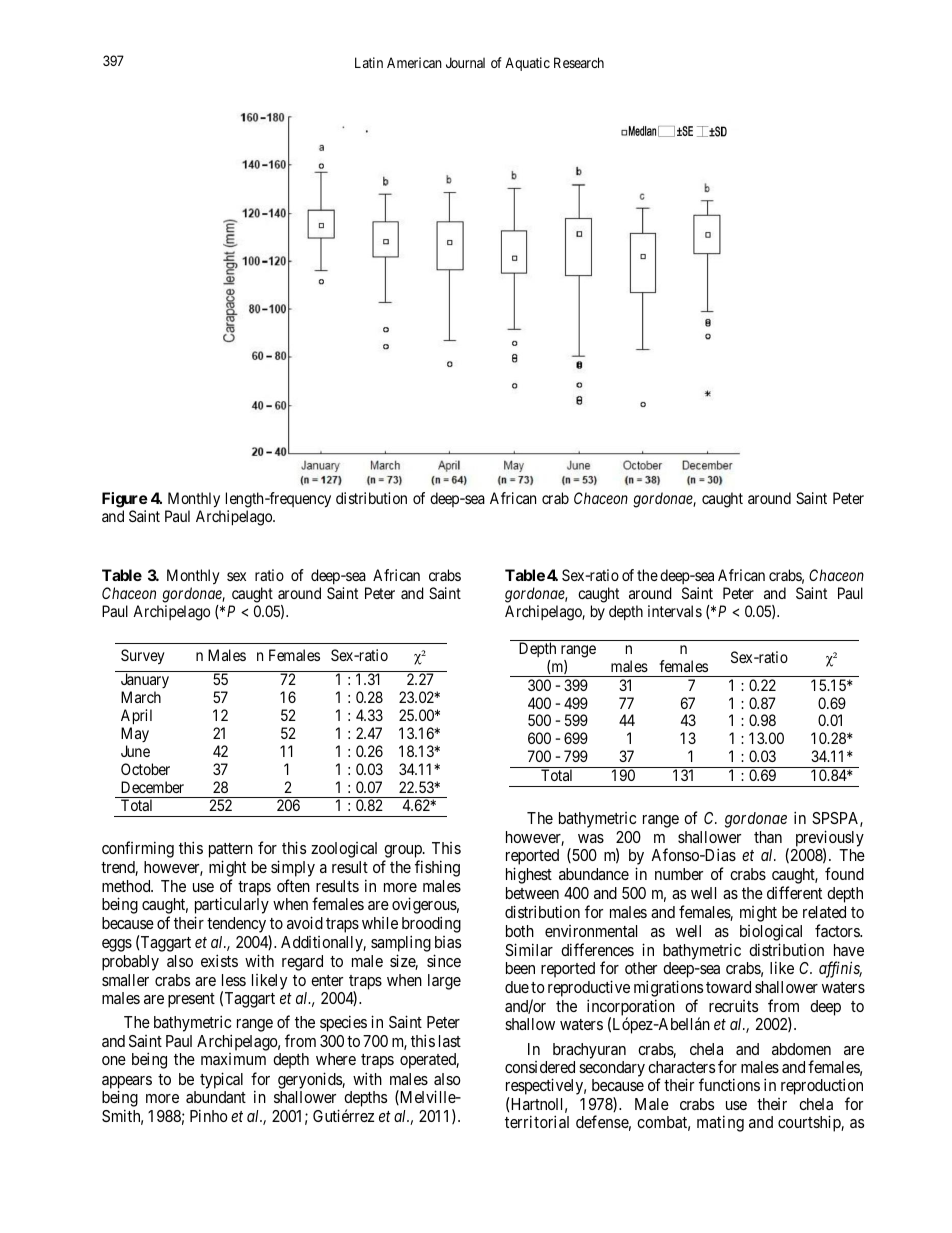 Image resolution: width=952 pixels, height=1233 pixels. I want to click on abundant, so click(216, 1097).
